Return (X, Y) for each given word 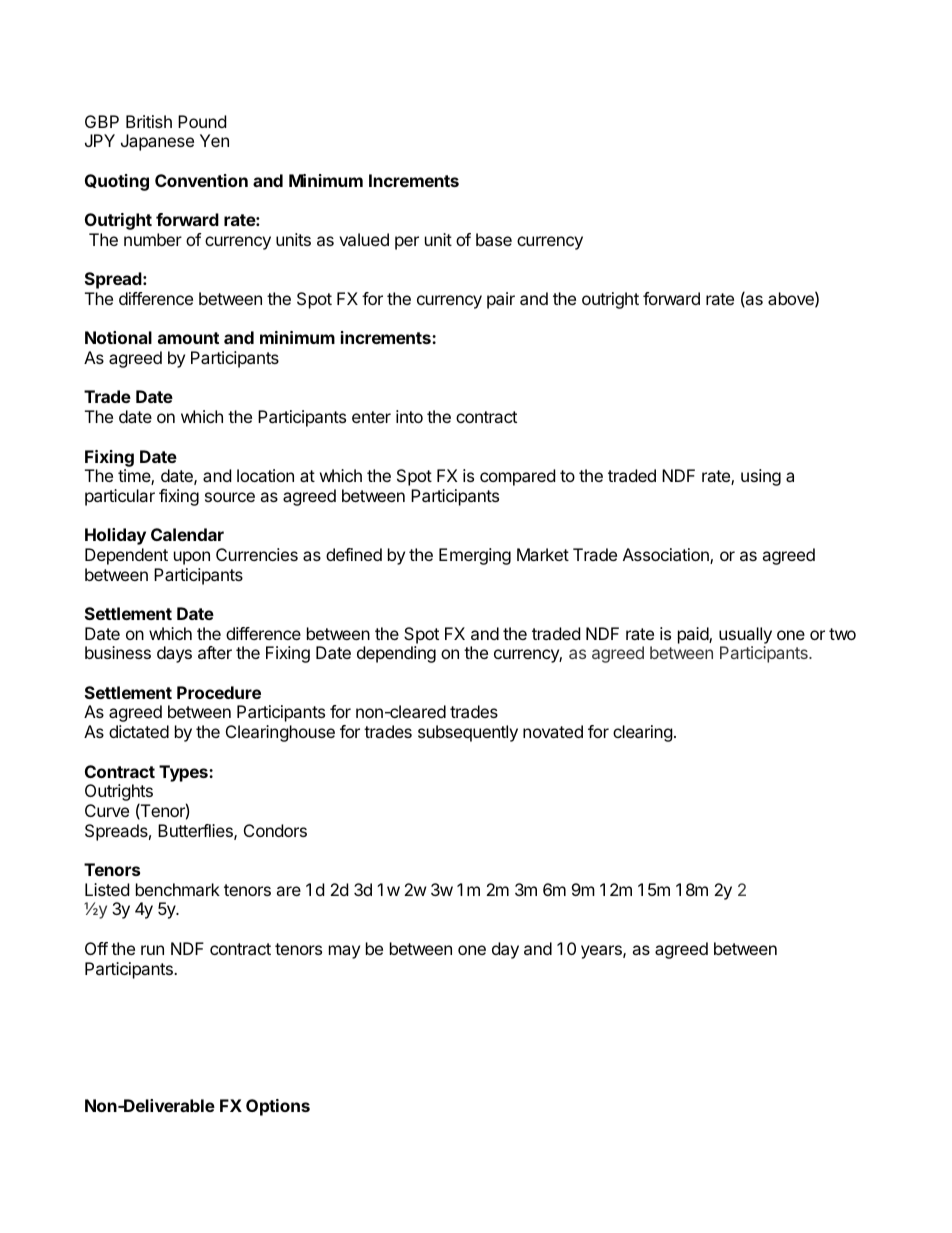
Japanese (157, 142)
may (344, 952)
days (174, 654)
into (409, 416)
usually (745, 635)
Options (278, 1107)
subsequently (468, 733)
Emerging (475, 556)
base (494, 239)
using (761, 477)
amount (188, 338)
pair (501, 300)
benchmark (178, 889)
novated (553, 731)
